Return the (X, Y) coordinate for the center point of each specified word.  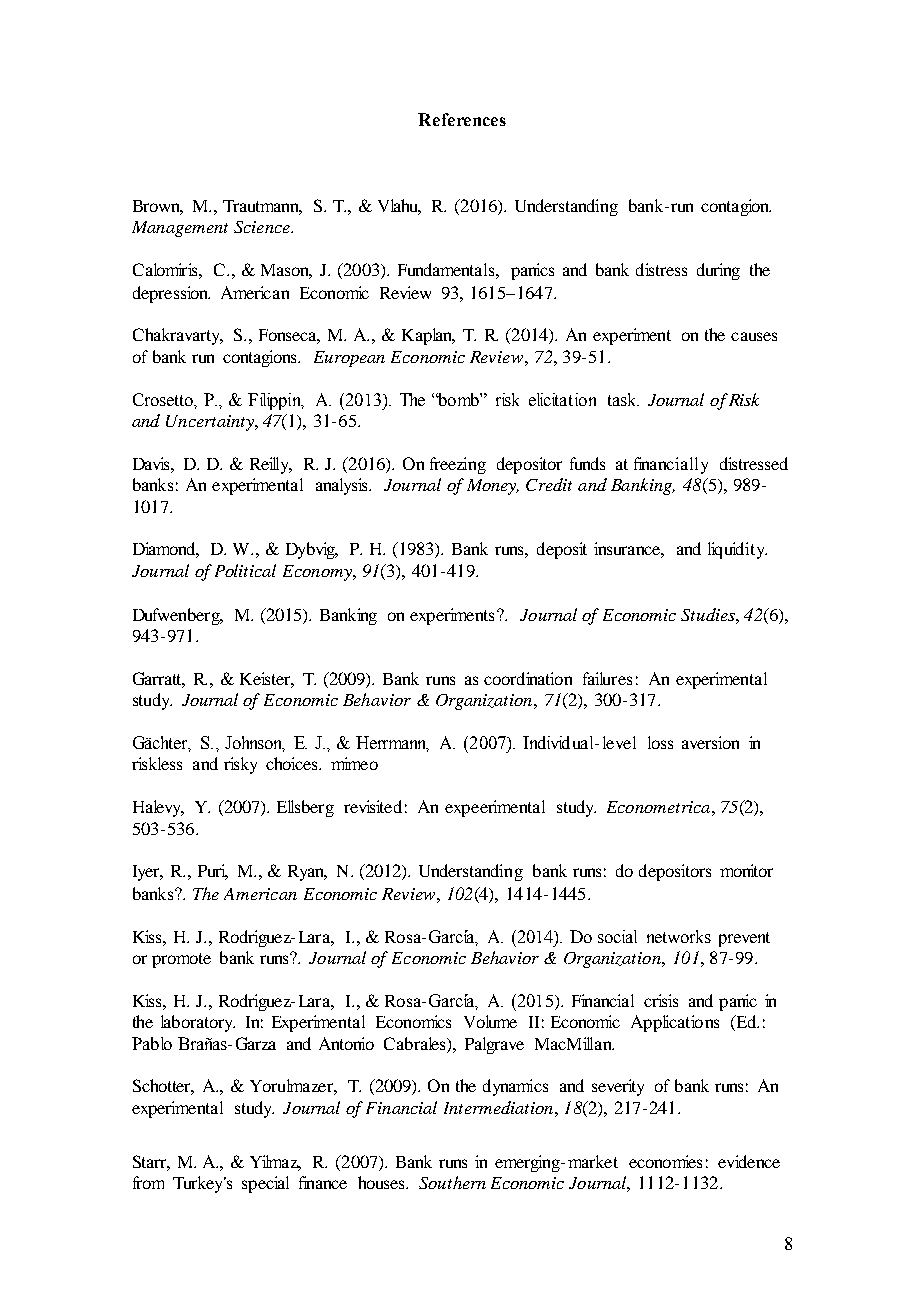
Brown (158, 207)
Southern (452, 1182)
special (265, 1184)
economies (665, 1161)
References (462, 119)
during (718, 271)
